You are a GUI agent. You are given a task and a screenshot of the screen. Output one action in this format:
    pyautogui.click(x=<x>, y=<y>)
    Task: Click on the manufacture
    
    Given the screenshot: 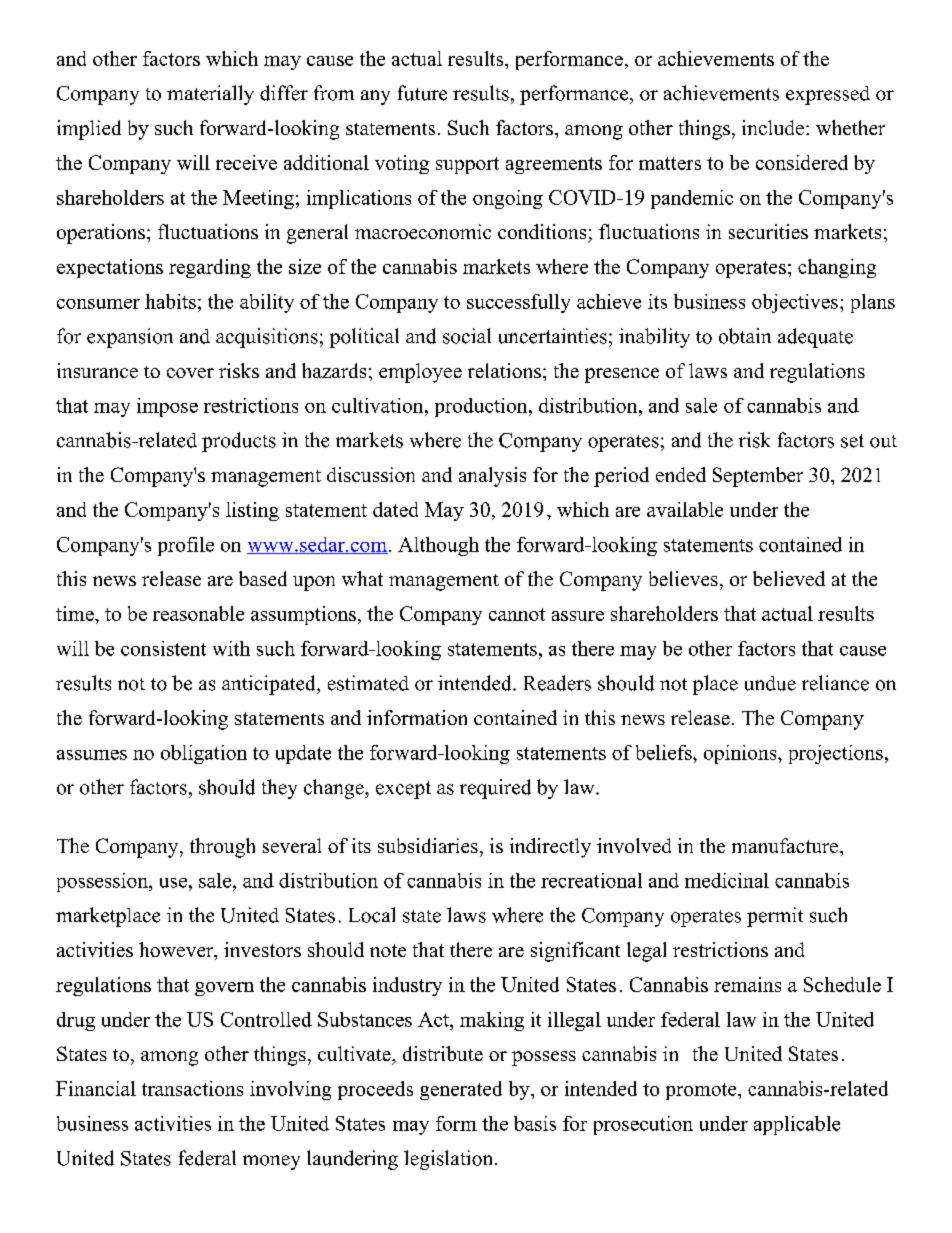 What is the action you would take?
    pyautogui.click(x=786, y=845)
